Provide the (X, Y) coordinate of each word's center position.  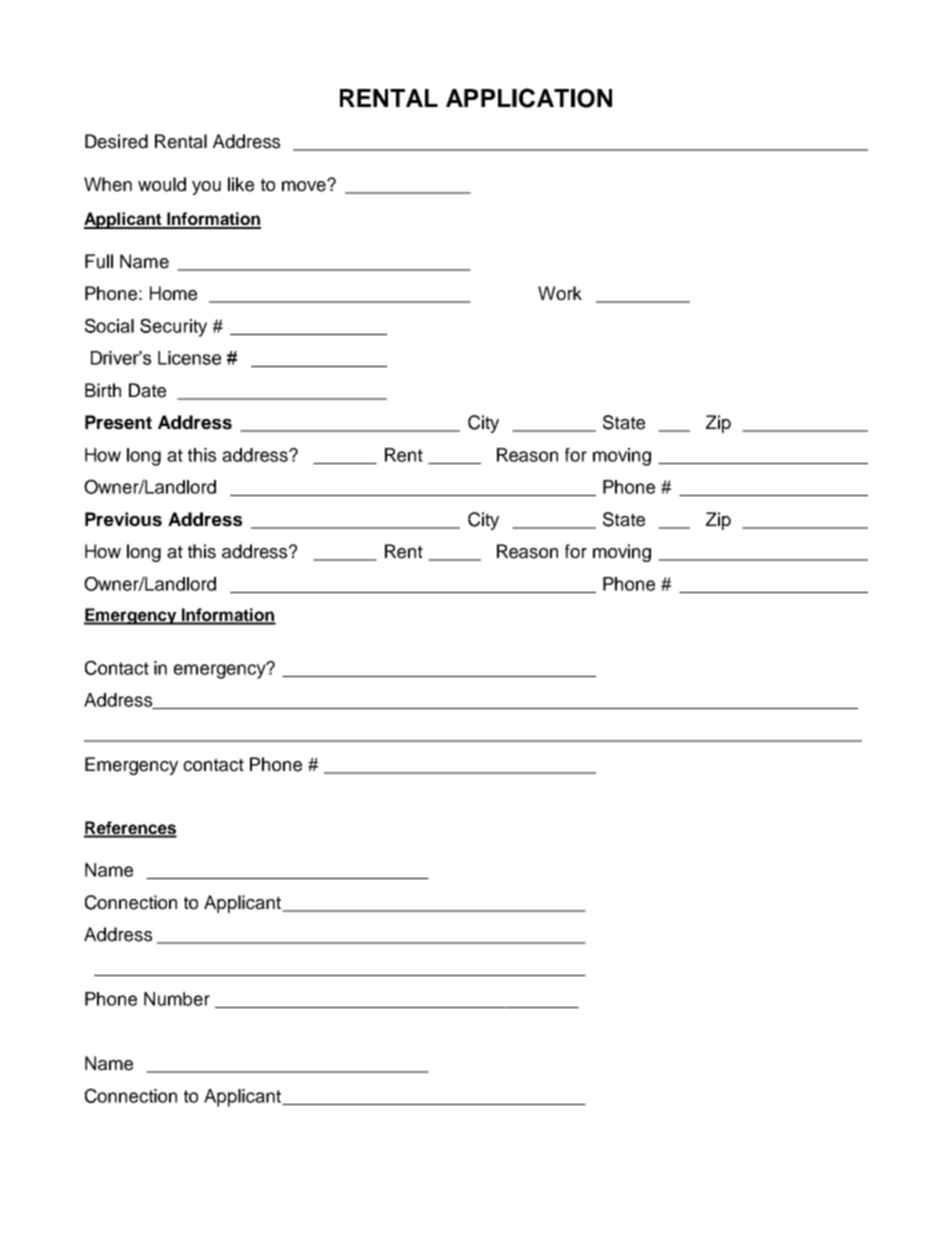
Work (560, 293)
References (130, 829)
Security (173, 327)
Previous (123, 519)
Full (99, 261)
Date (147, 390)
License (189, 358)
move (305, 186)
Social (109, 325)
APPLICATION (529, 98)
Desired (116, 141)
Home (173, 293)
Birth (103, 390)
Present (118, 422)
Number (177, 999)
